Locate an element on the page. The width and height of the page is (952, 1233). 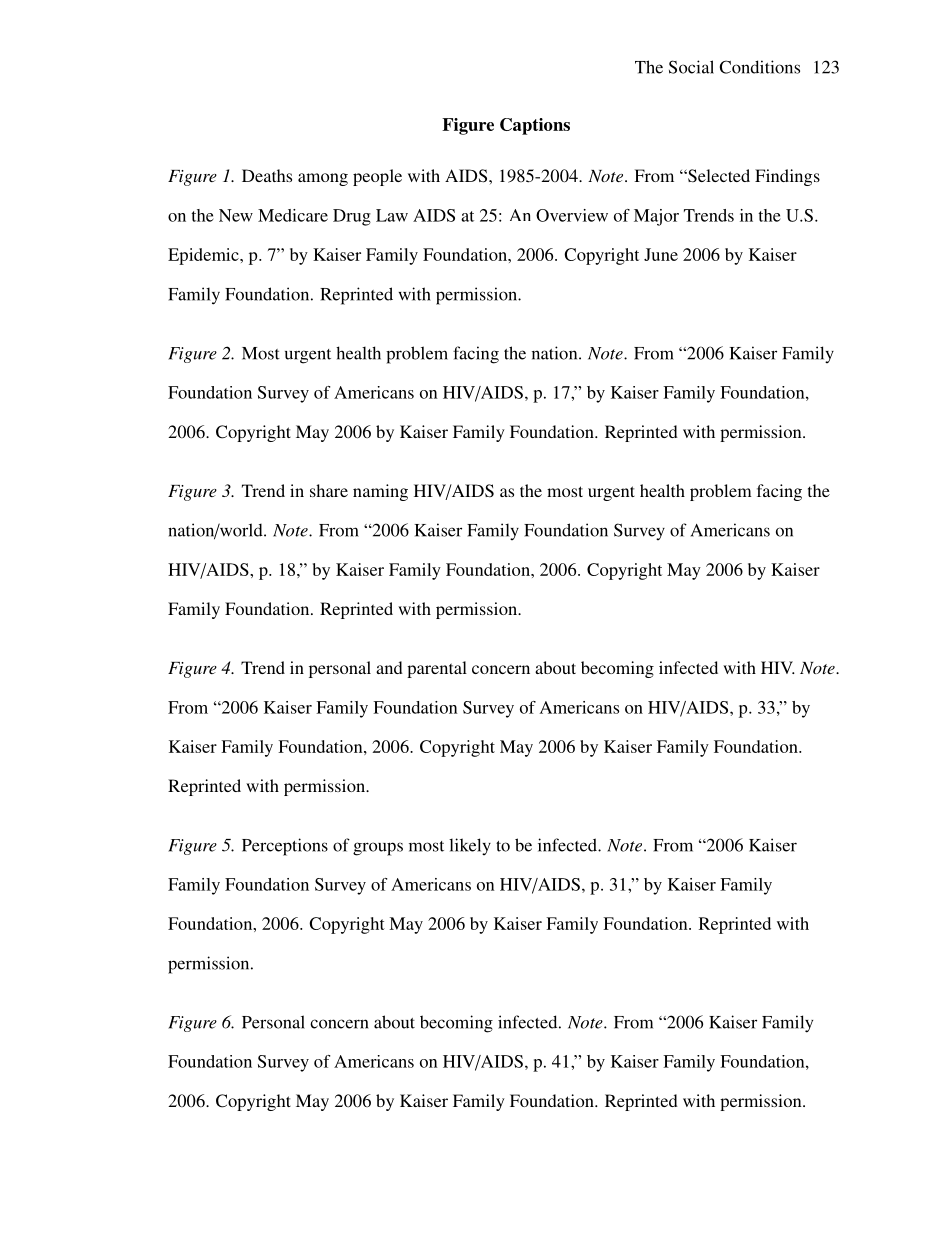
Deaths is located at coordinates (267, 175).
